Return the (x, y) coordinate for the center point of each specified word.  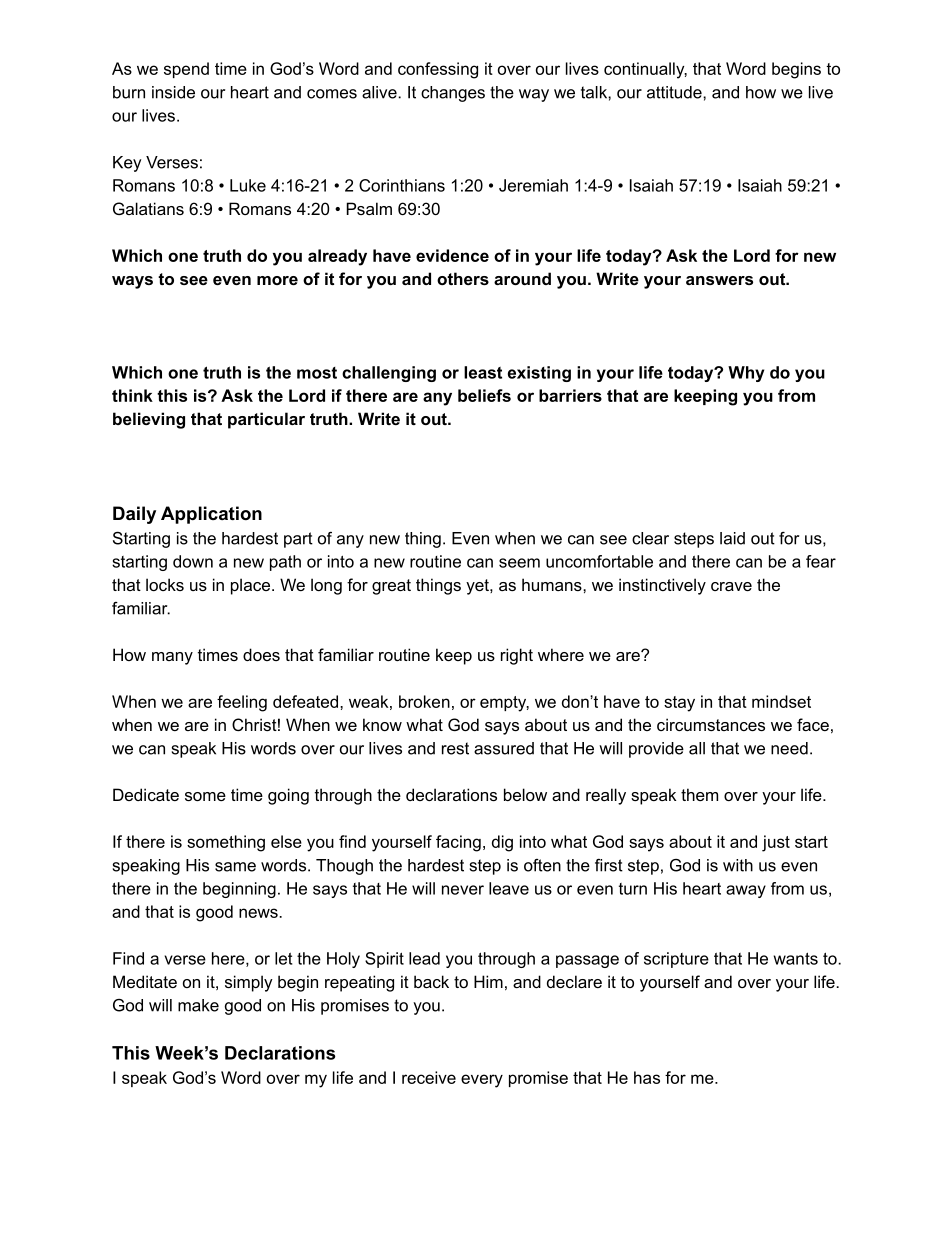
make (198, 1005)
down (193, 561)
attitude (675, 92)
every (482, 1081)
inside (173, 92)
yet (478, 587)
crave (731, 586)
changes (453, 94)
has (647, 1077)
